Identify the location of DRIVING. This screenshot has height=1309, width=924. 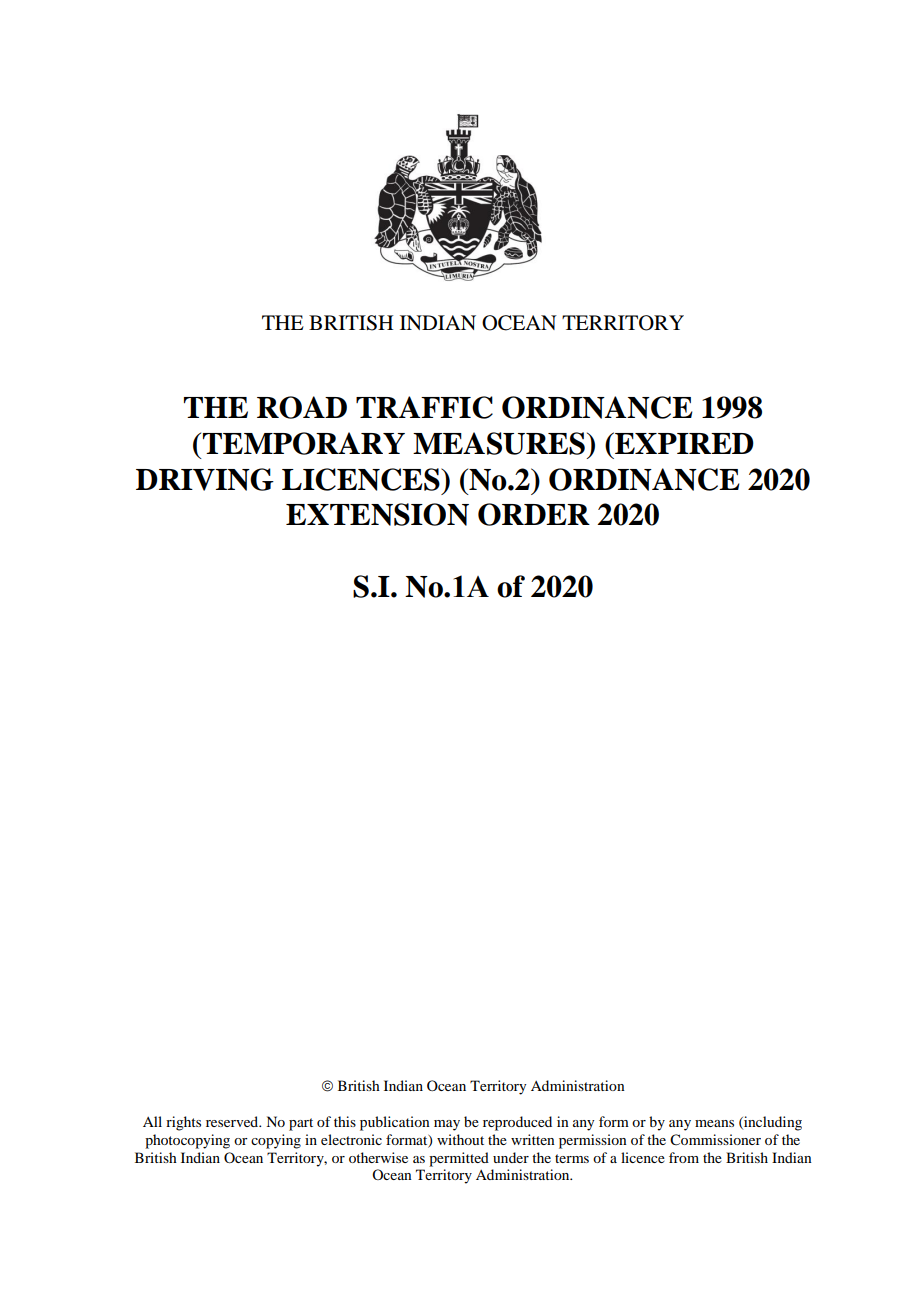
(205, 479).
